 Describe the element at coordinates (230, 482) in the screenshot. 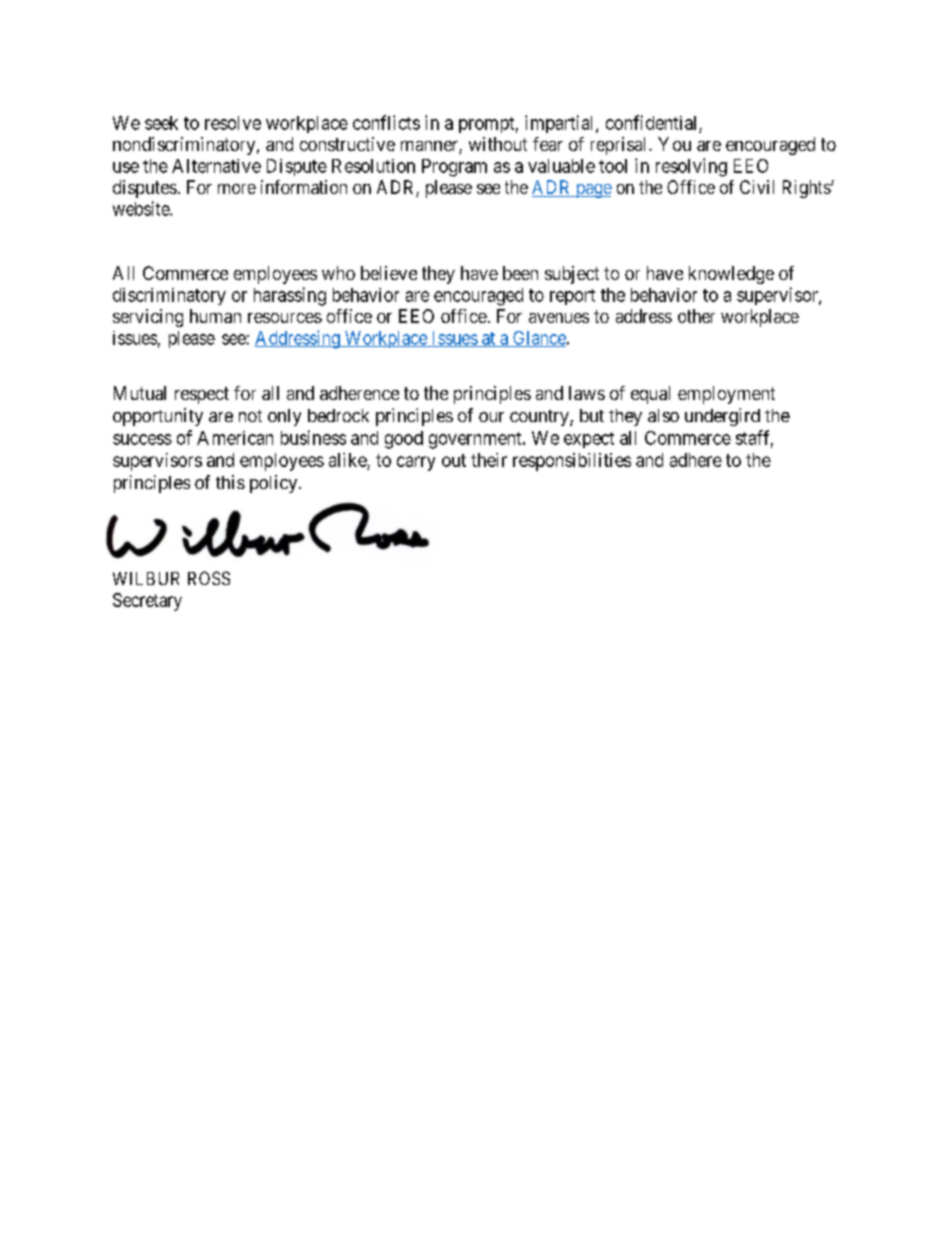

I see `this` at that location.
